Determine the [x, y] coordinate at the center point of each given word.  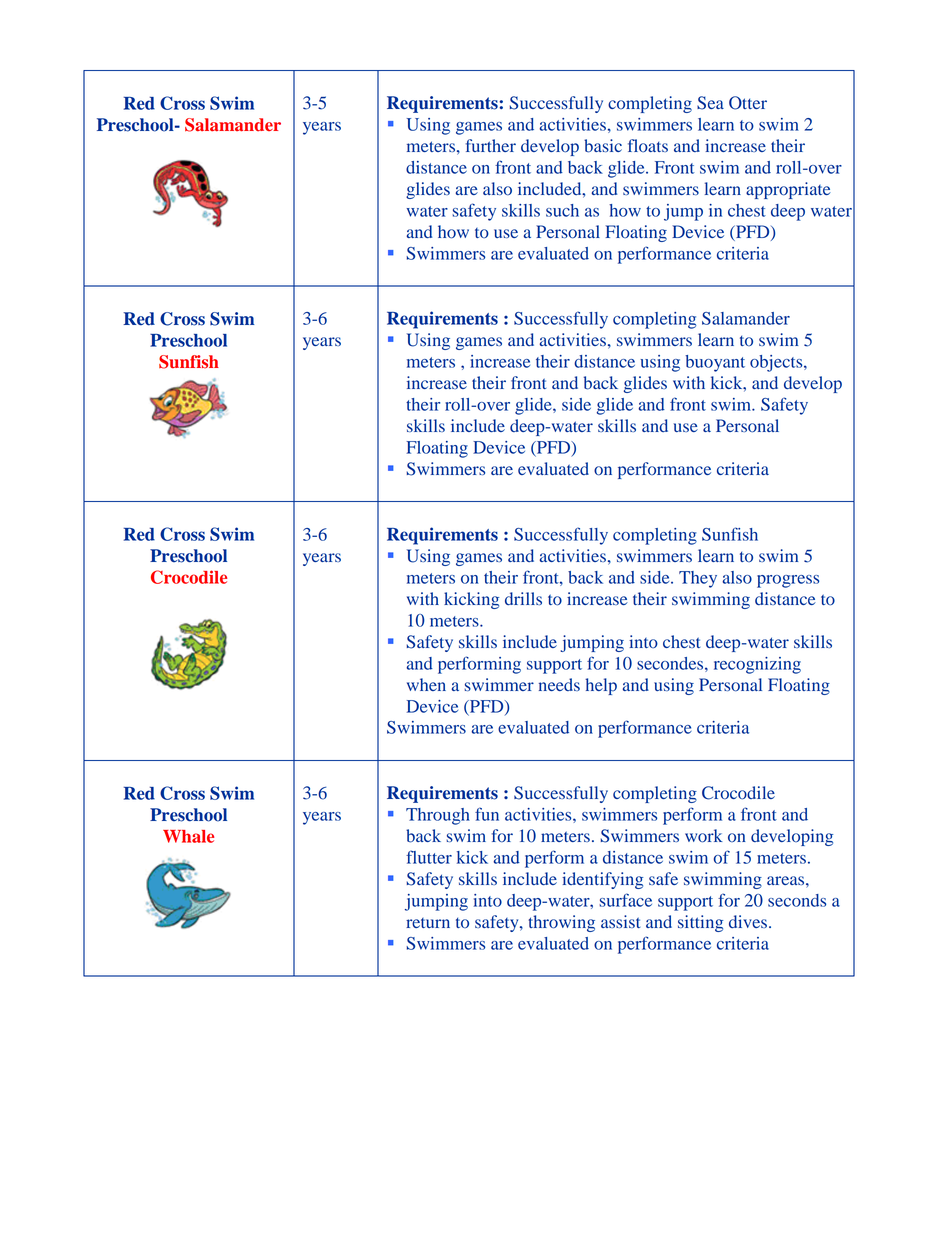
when [426, 684]
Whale [188, 836]
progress [788, 581]
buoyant [715, 363]
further [491, 145]
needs [559, 684]
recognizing [757, 665]
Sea [710, 103]
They [698, 579]
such [562, 210]
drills [523, 598]
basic [603, 146]
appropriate [788, 190]
